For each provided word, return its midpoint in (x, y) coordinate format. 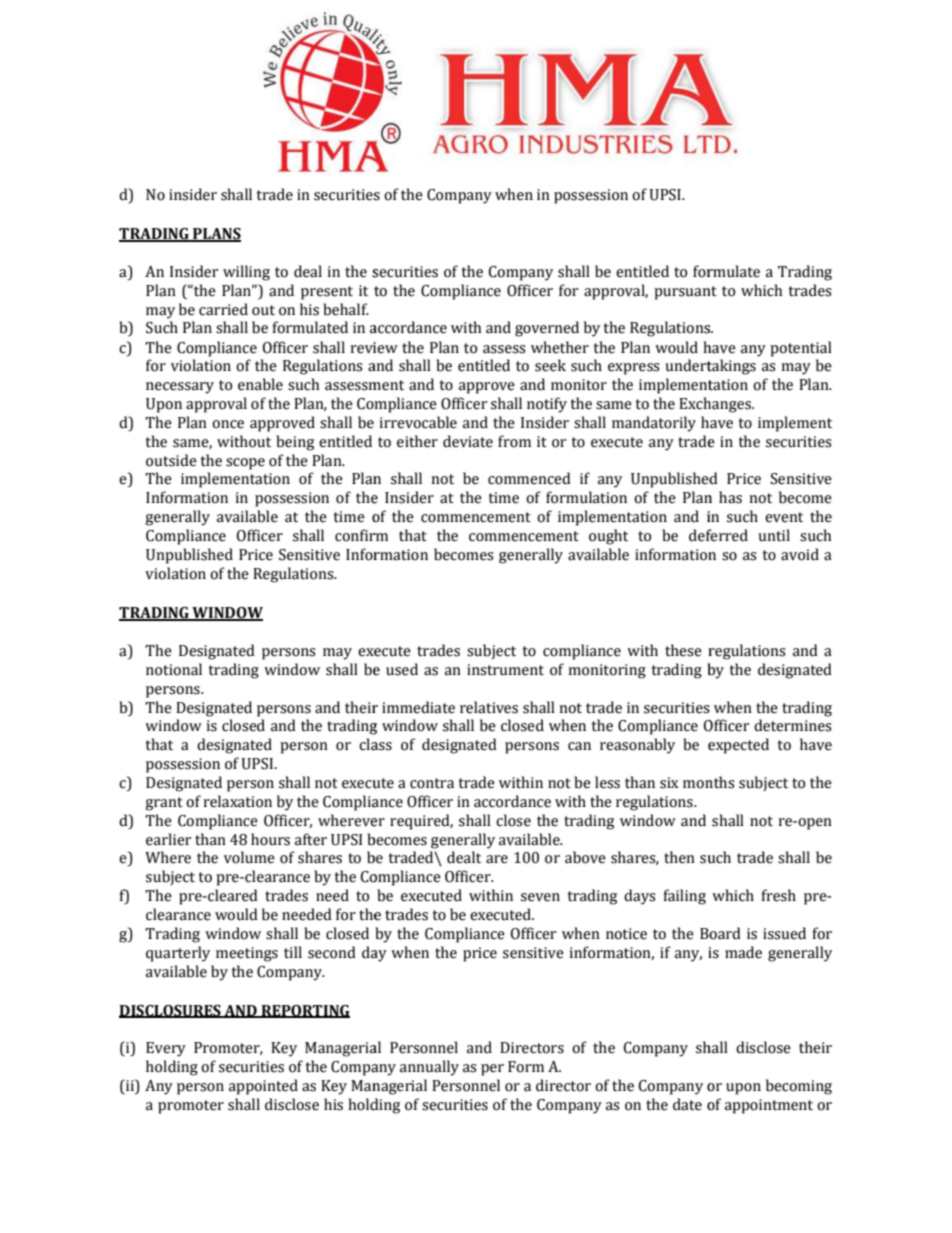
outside (171, 460)
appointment (769, 1106)
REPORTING (304, 1011)
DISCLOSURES (171, 1011)
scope (245, 464)
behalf (346, 309)
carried (223, 309)
